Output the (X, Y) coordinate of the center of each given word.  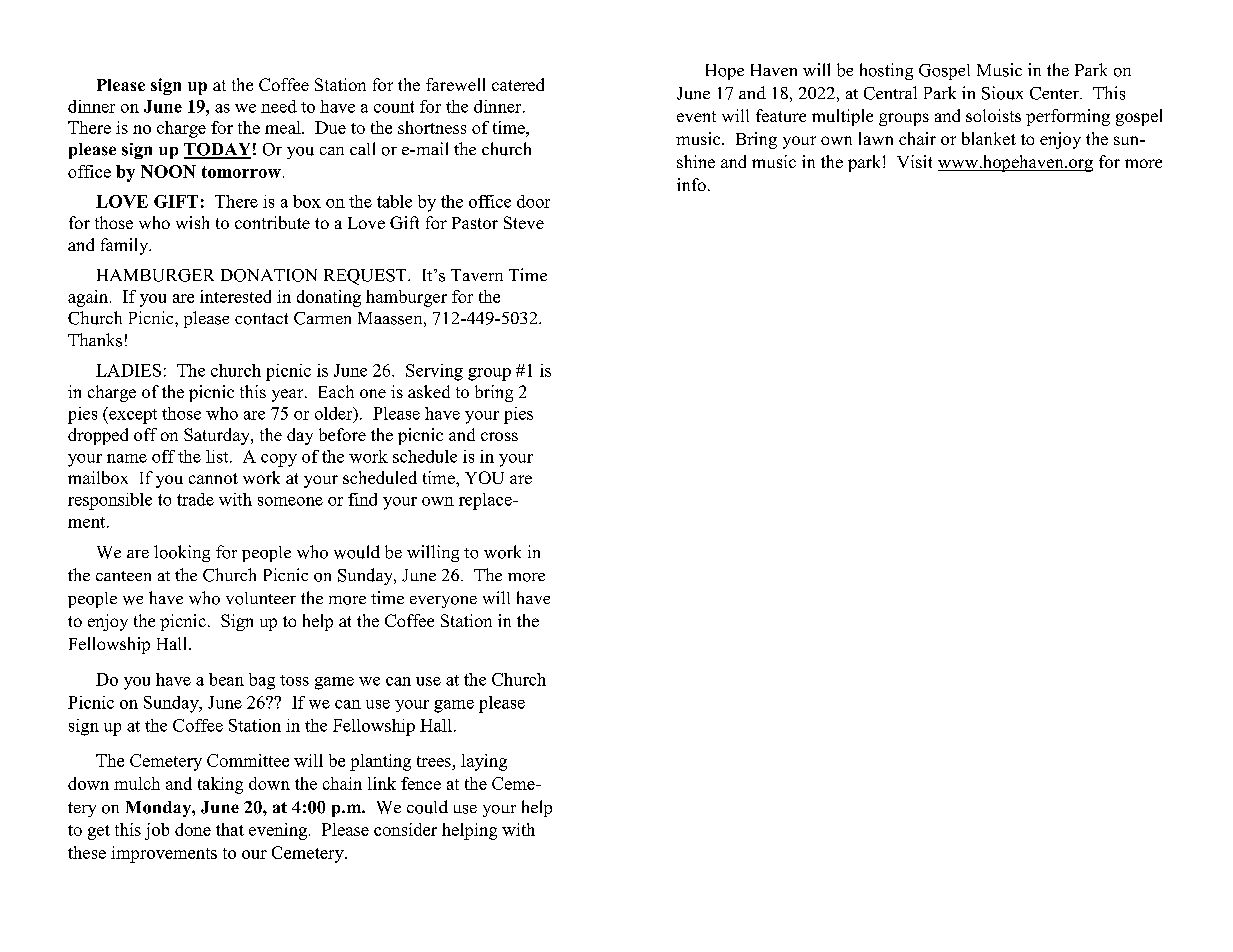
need (279, 106)
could (427, 807)
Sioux (1002, 93)
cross (499, 436)
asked (429, 391)
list (218, 456)
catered (518, 84)
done (193, 829)
